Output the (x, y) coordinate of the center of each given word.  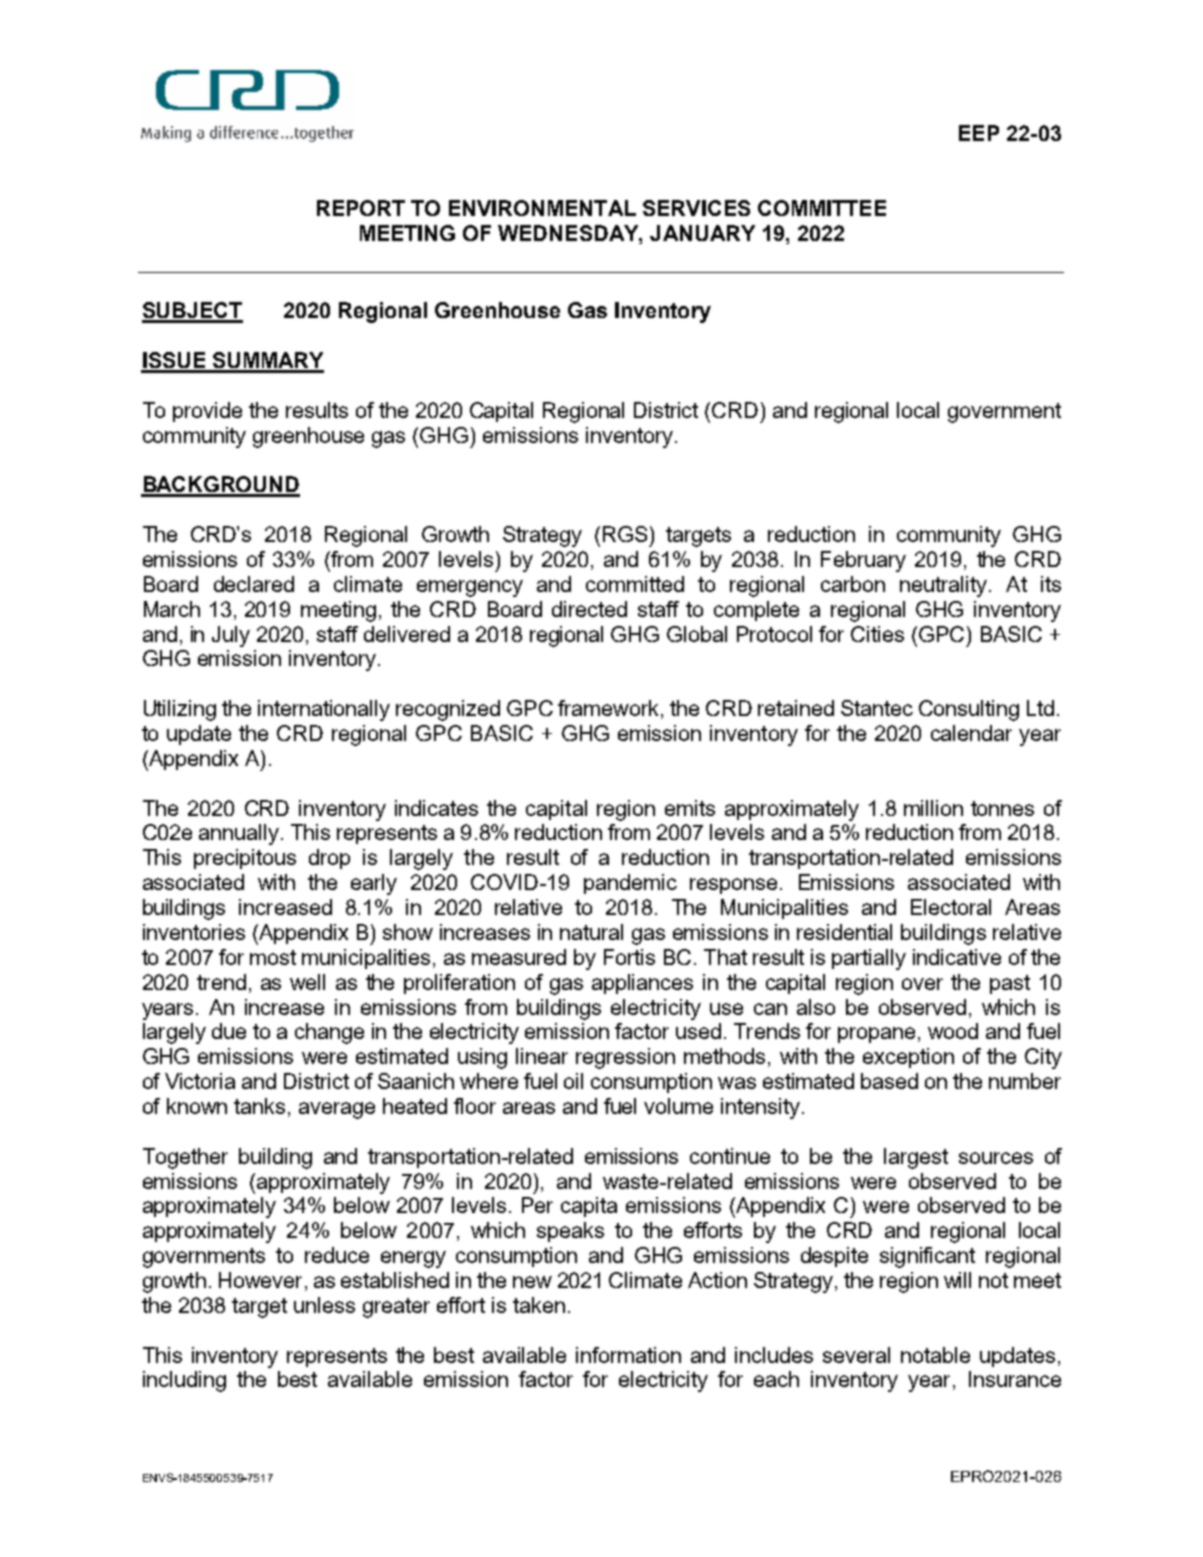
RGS (625, 534)
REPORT (361, 208)
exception (908, 1058)
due (229, 1031)
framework (608, 708)
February (863, 561)
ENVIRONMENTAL (542, 208)
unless (324, 1305)
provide (207, 412)
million (933, 808)
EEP (979, 133)
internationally (324, 710)
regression (625, 1058)
